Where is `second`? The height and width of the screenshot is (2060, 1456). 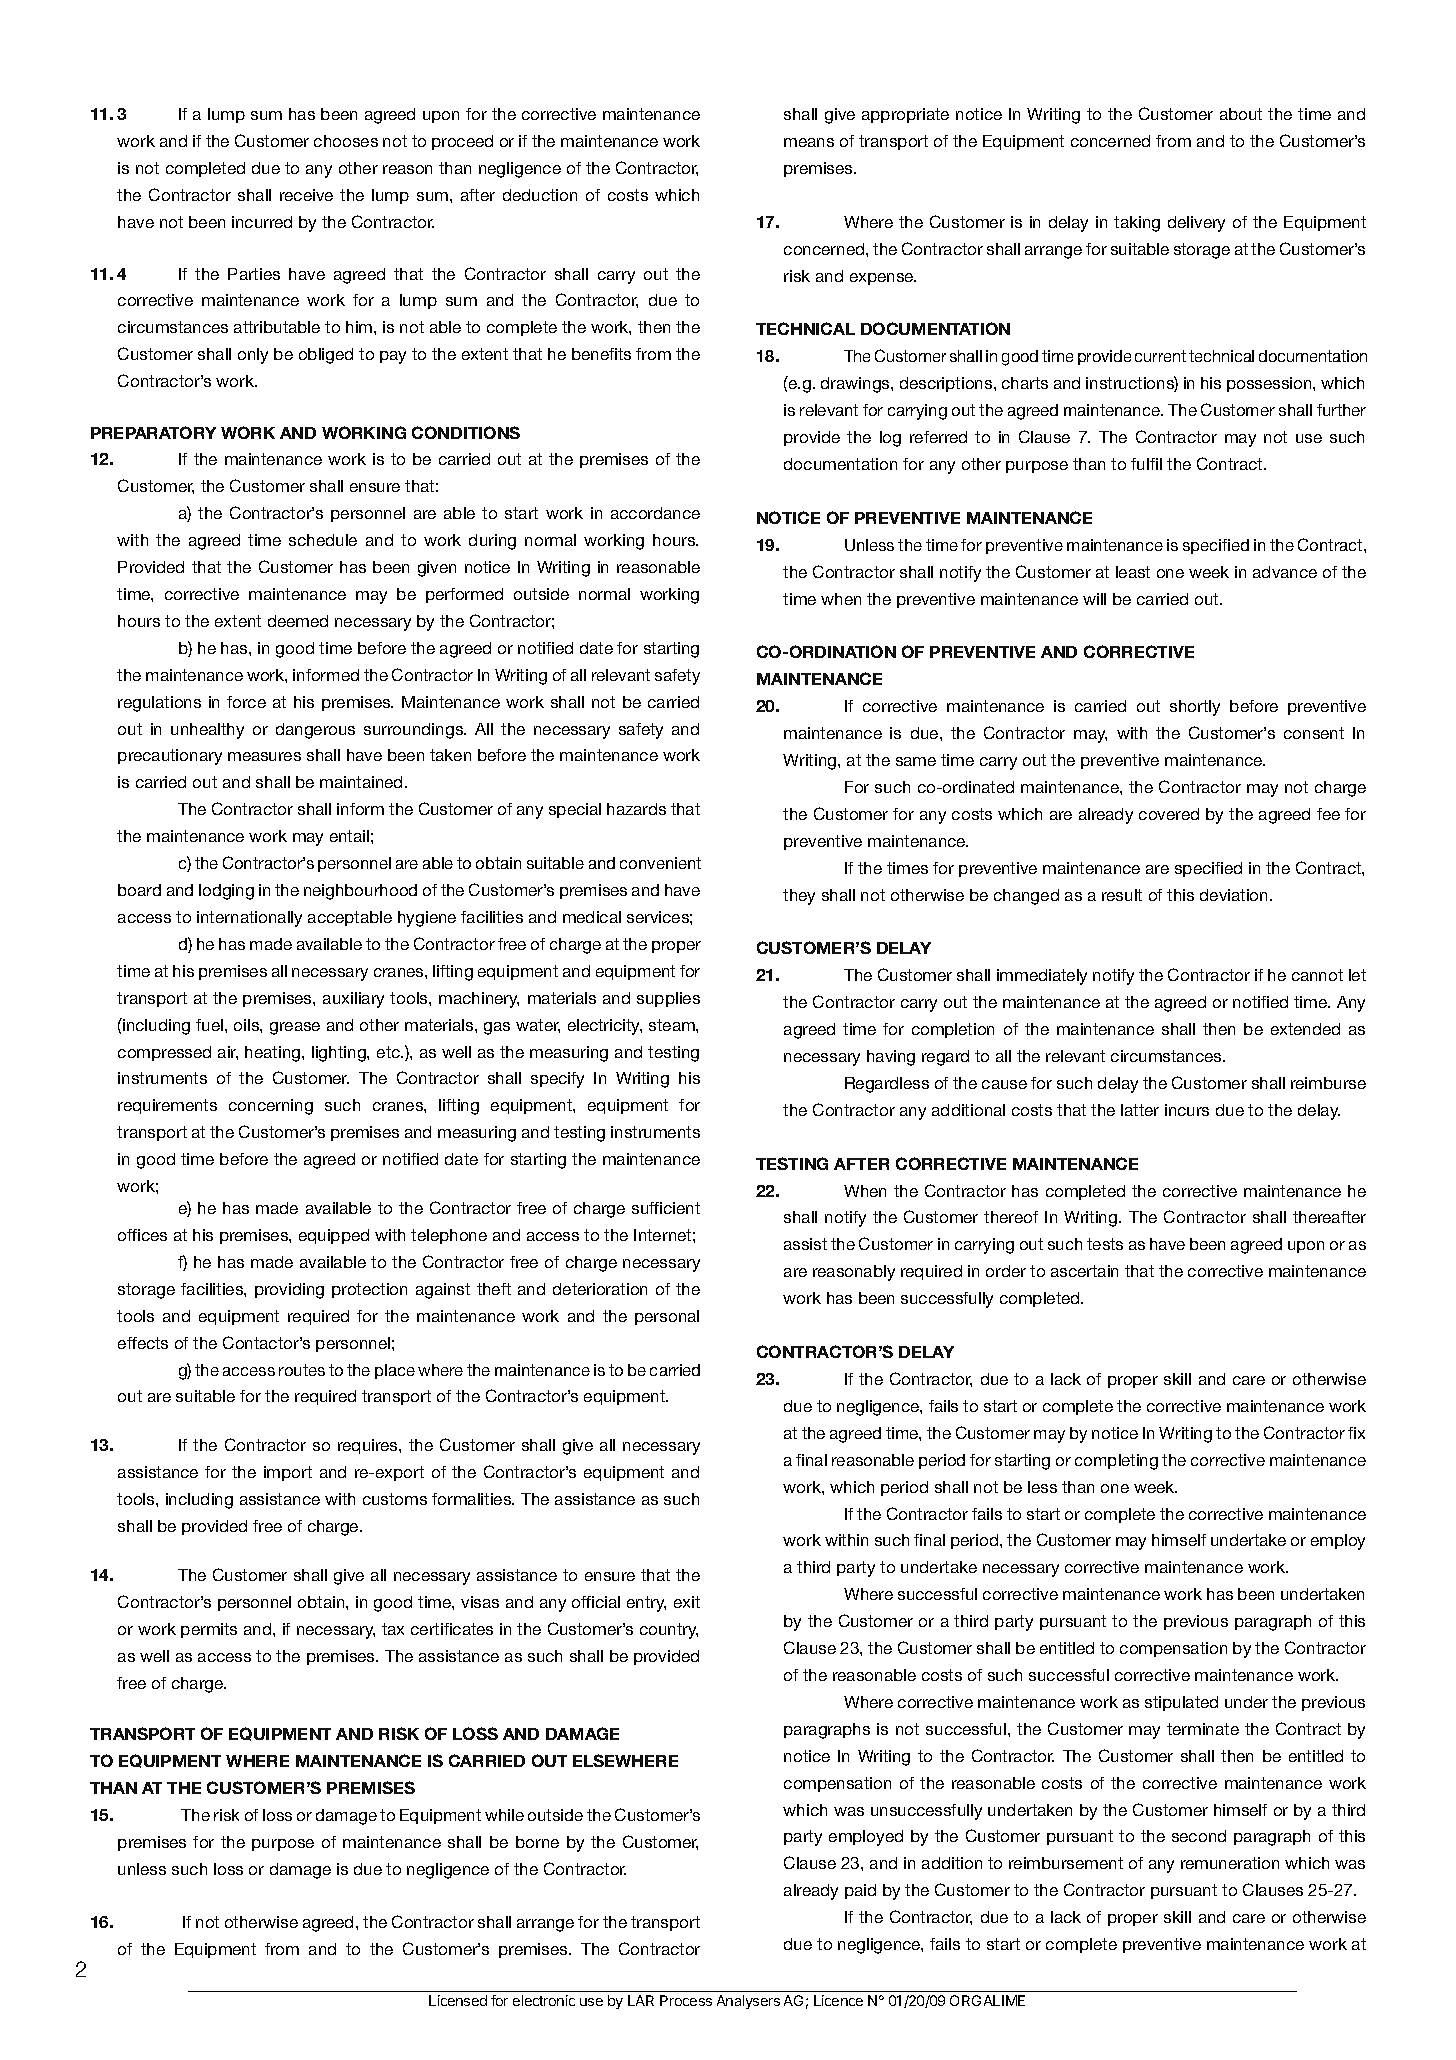
second is located at coordinates (1199, 1836).
